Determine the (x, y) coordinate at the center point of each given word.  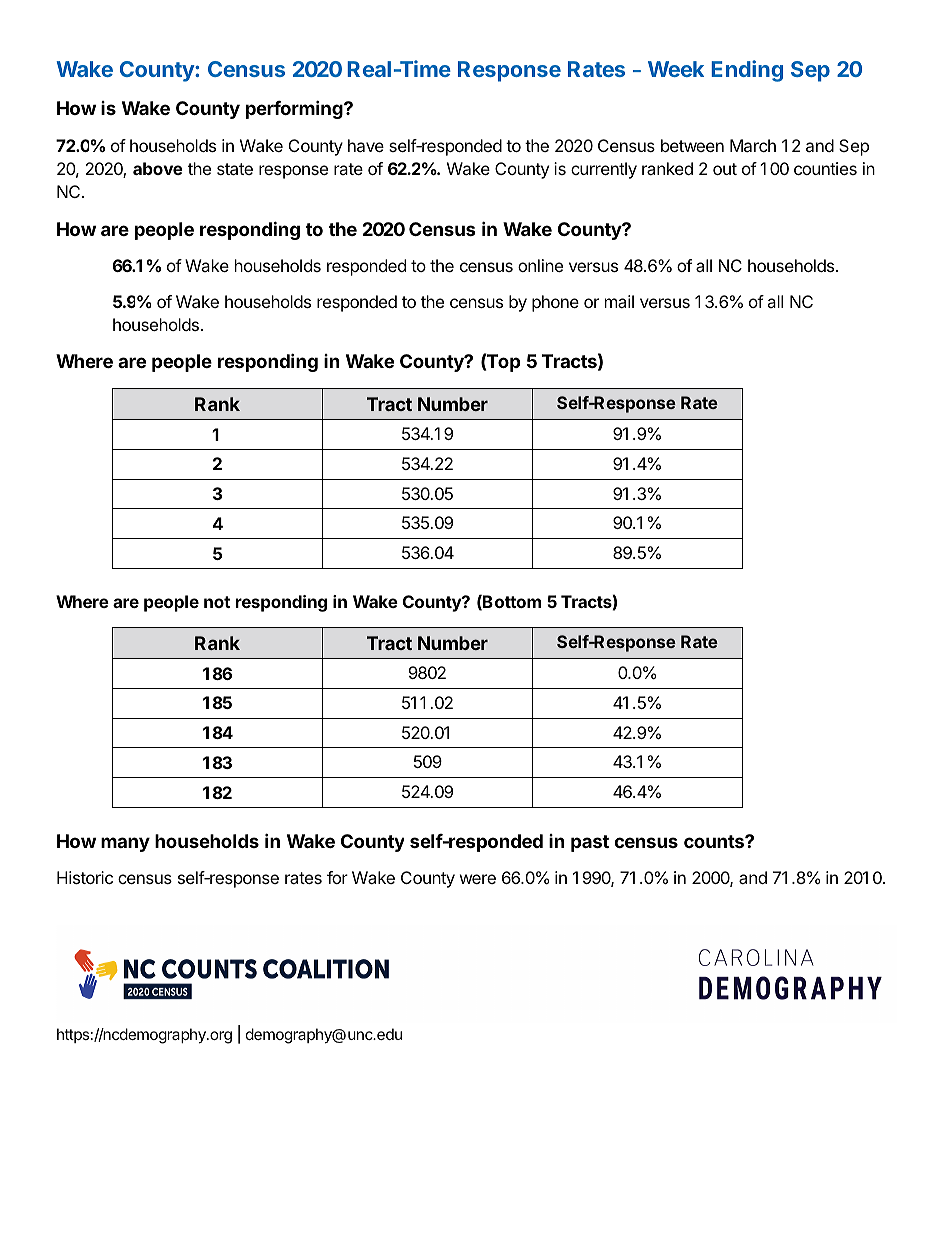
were (478, 879)
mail (619, 301)
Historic (85, 877)
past (590, 843)
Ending (747, 71)
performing (295, 109)
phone (555, 303)
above (157, 168)
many (125, 844)
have (366, 145)
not (217, 602)
